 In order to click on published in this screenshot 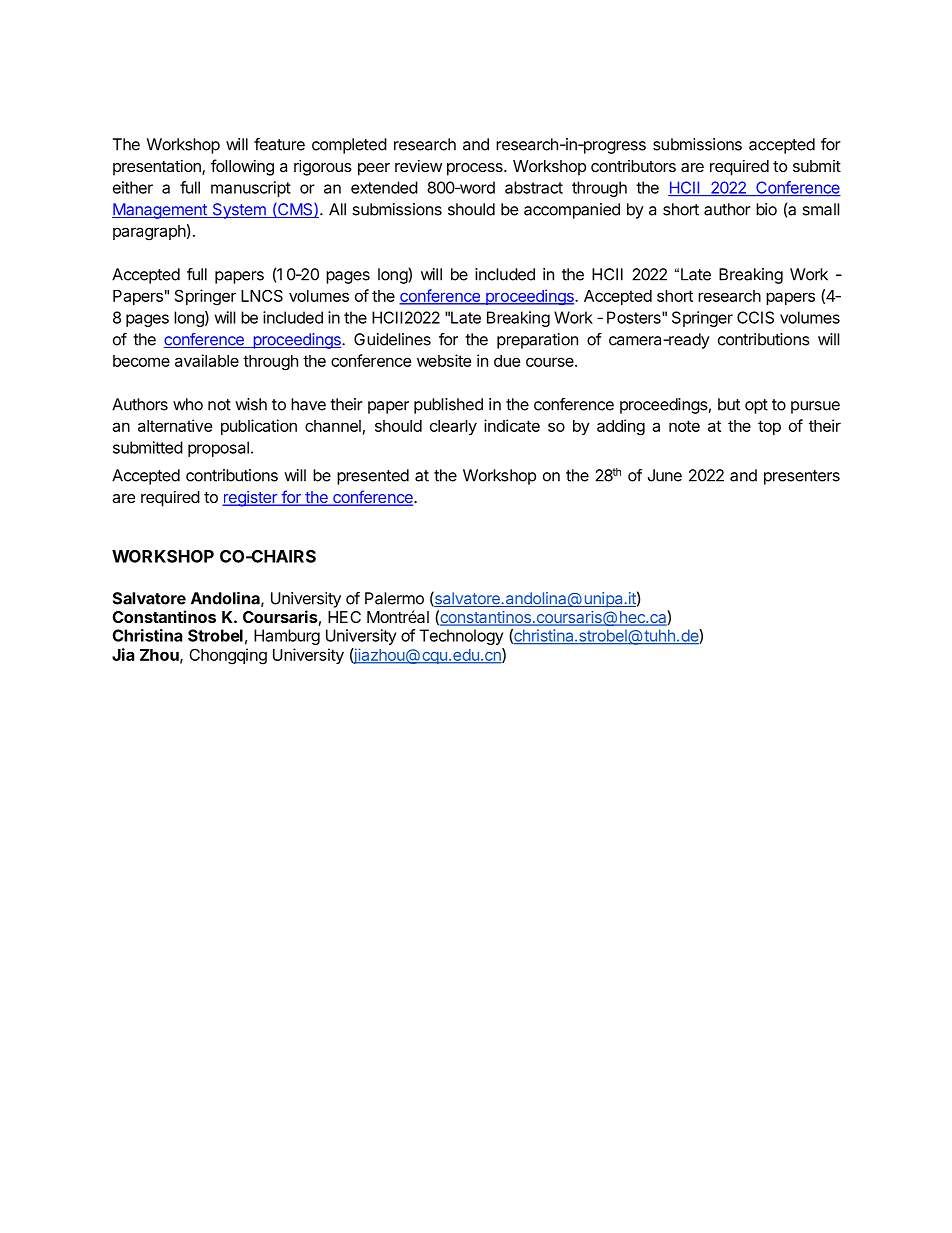, I will do `click(448, 406)`.
